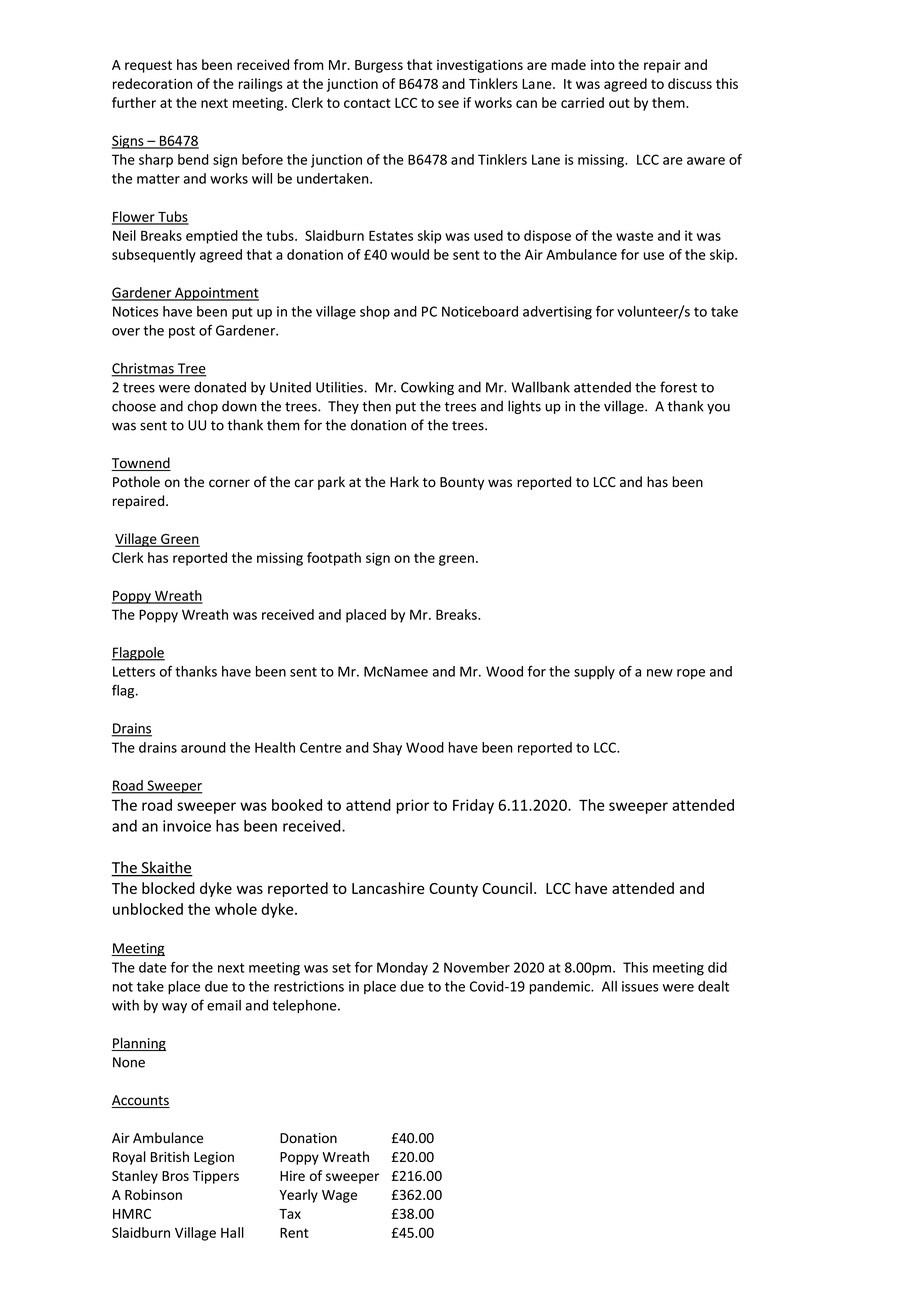 The height and width of the screenshot is (1307, 924). I want to click on Letters, so click(134, 671).
